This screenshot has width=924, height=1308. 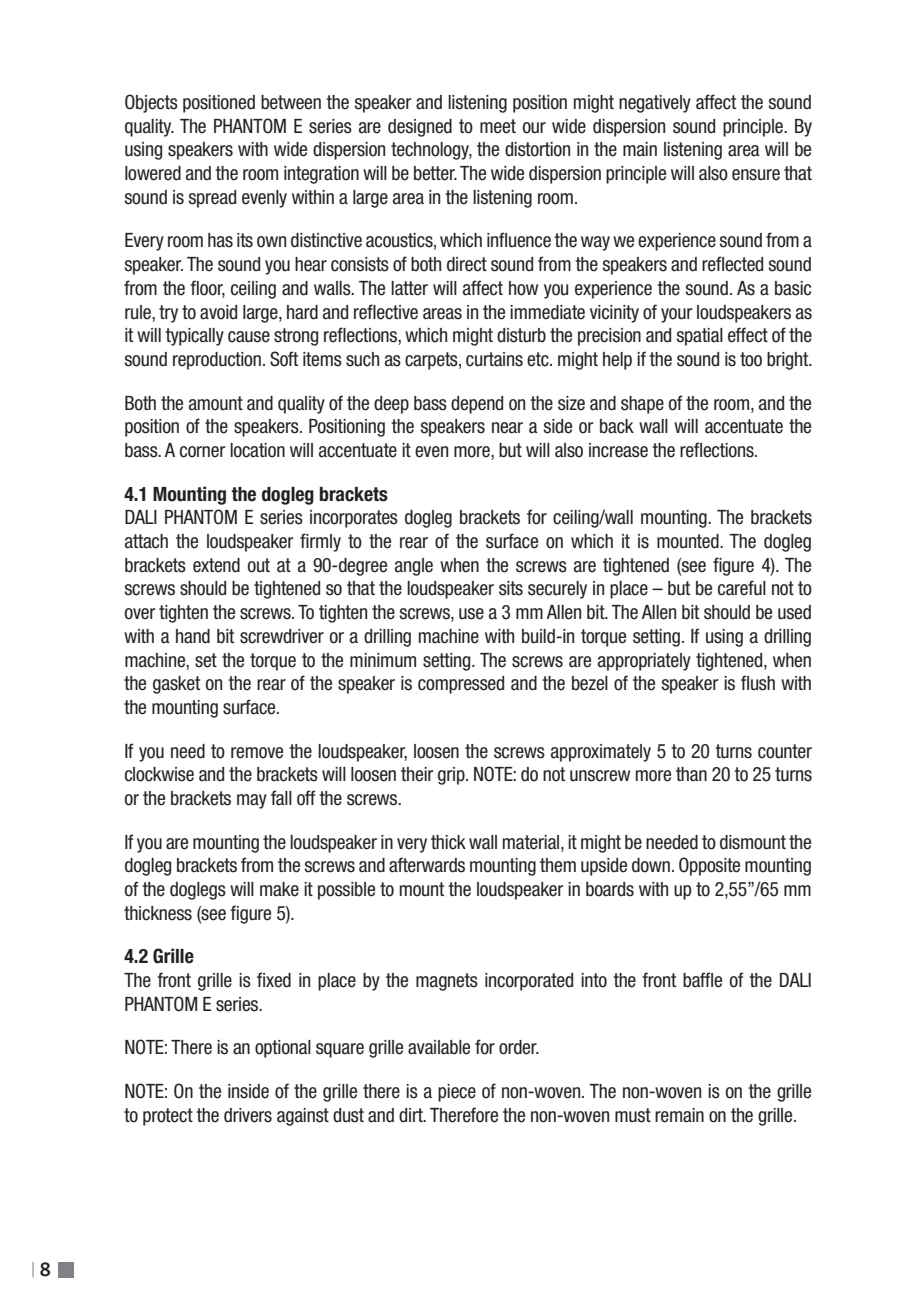 I want to click on corner, so click(x=202, y=452).
